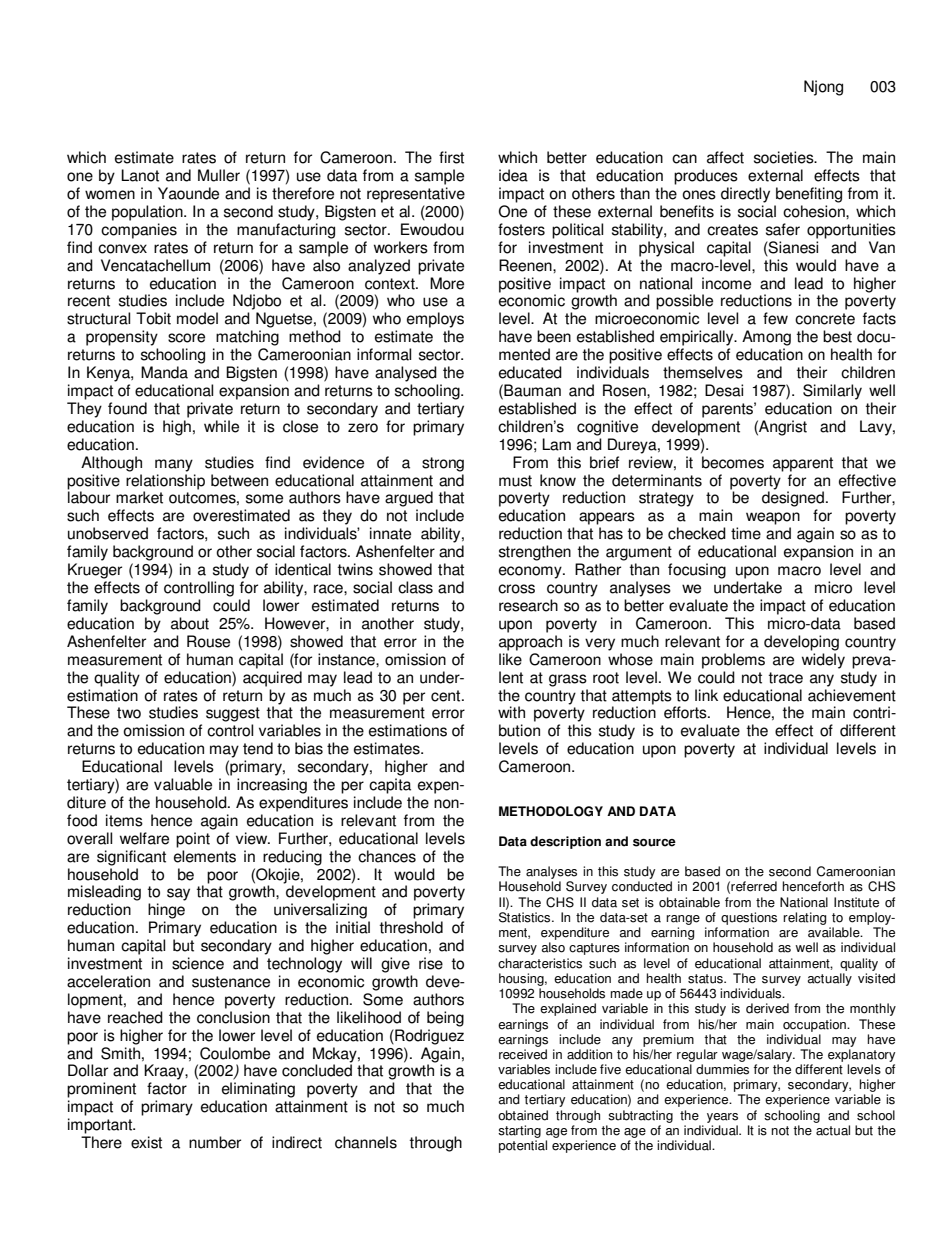 The height and width of the page is (1233, 952). What do you see at coordinates (215, 1142) in the page?
I see `number` at bounding box center [215, 1142].
